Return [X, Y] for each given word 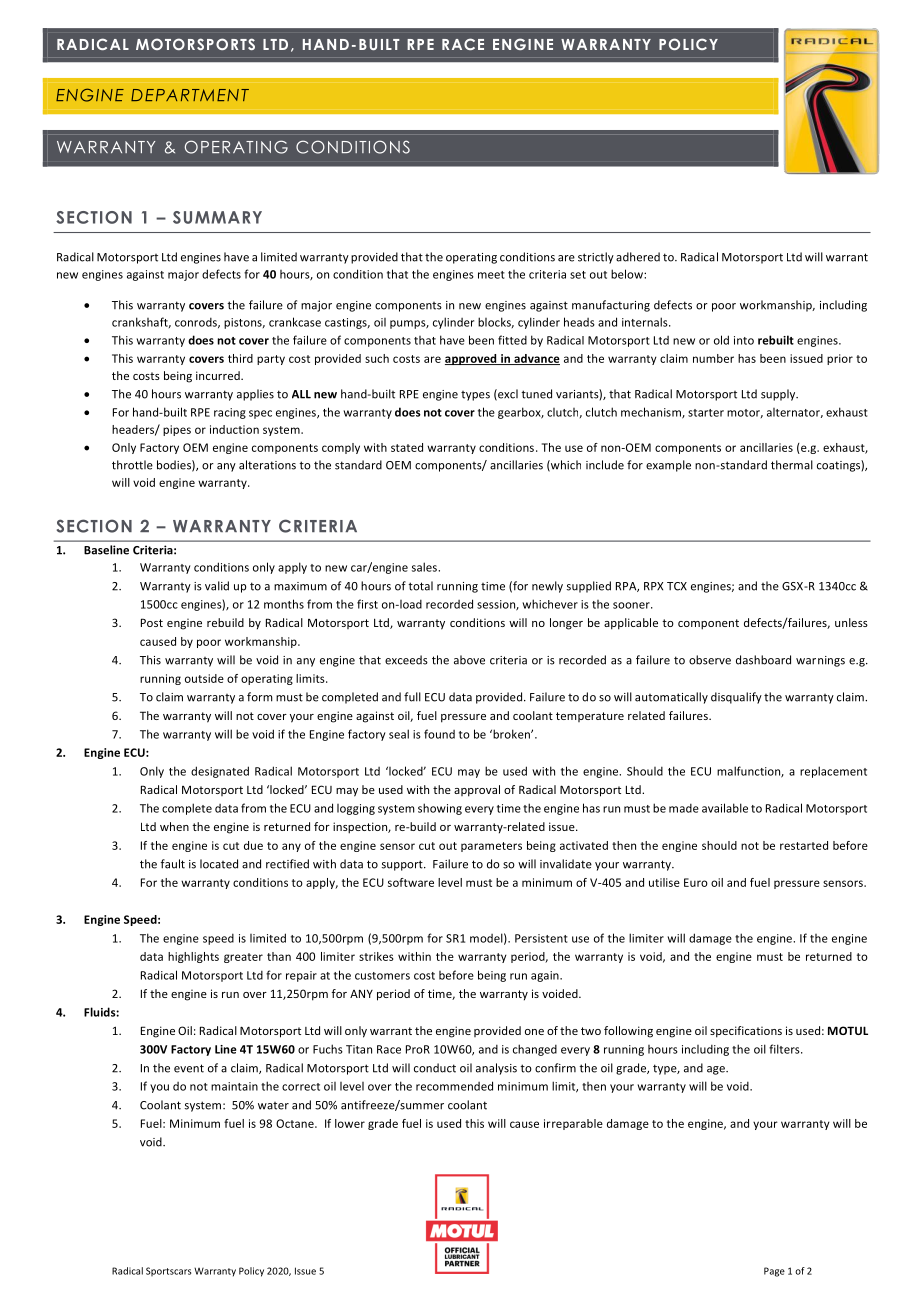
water [273, 1106]
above [469, 660]
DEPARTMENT [190, 95]
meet [491, 275]
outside [204, 678]
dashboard [763, 660]
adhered [638, 257]
